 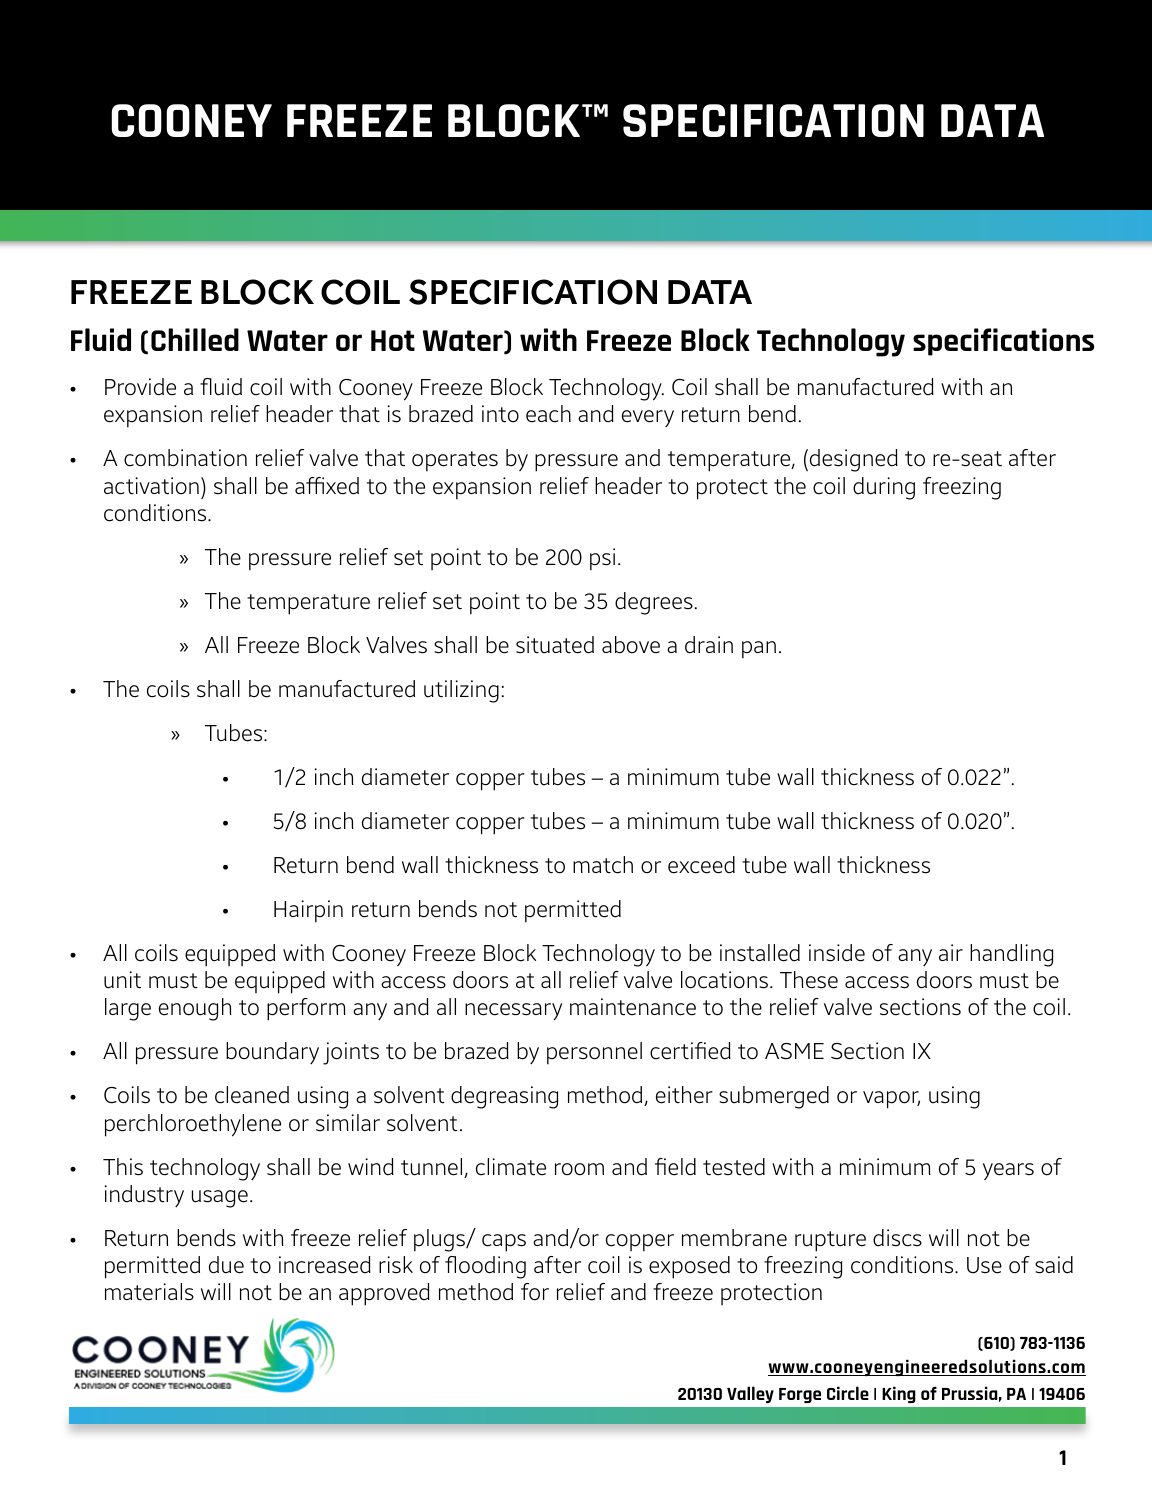 I want to click on Hairpin, so click(x=308, y=911).
